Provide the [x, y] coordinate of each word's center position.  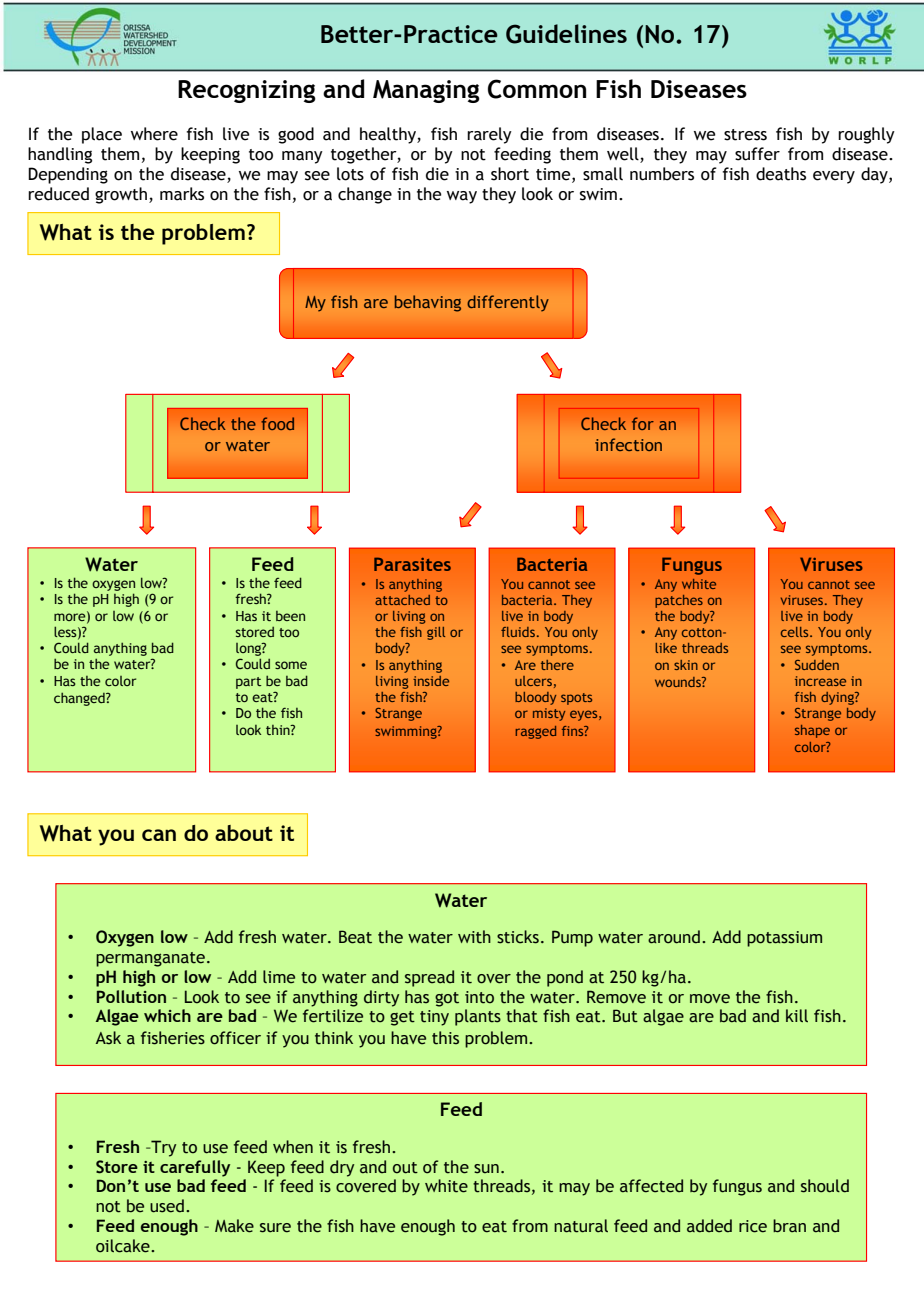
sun [486, 1169]
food [277, 423]
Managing [426, 91]
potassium [784, 939]
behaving [428, 303]
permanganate [150, 959]
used [167, 1206]
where [154, 134]
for [643, 423]
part [248, 683]
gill [436, 633]
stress [745, 135]
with [474, 937]
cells [796, 632]
